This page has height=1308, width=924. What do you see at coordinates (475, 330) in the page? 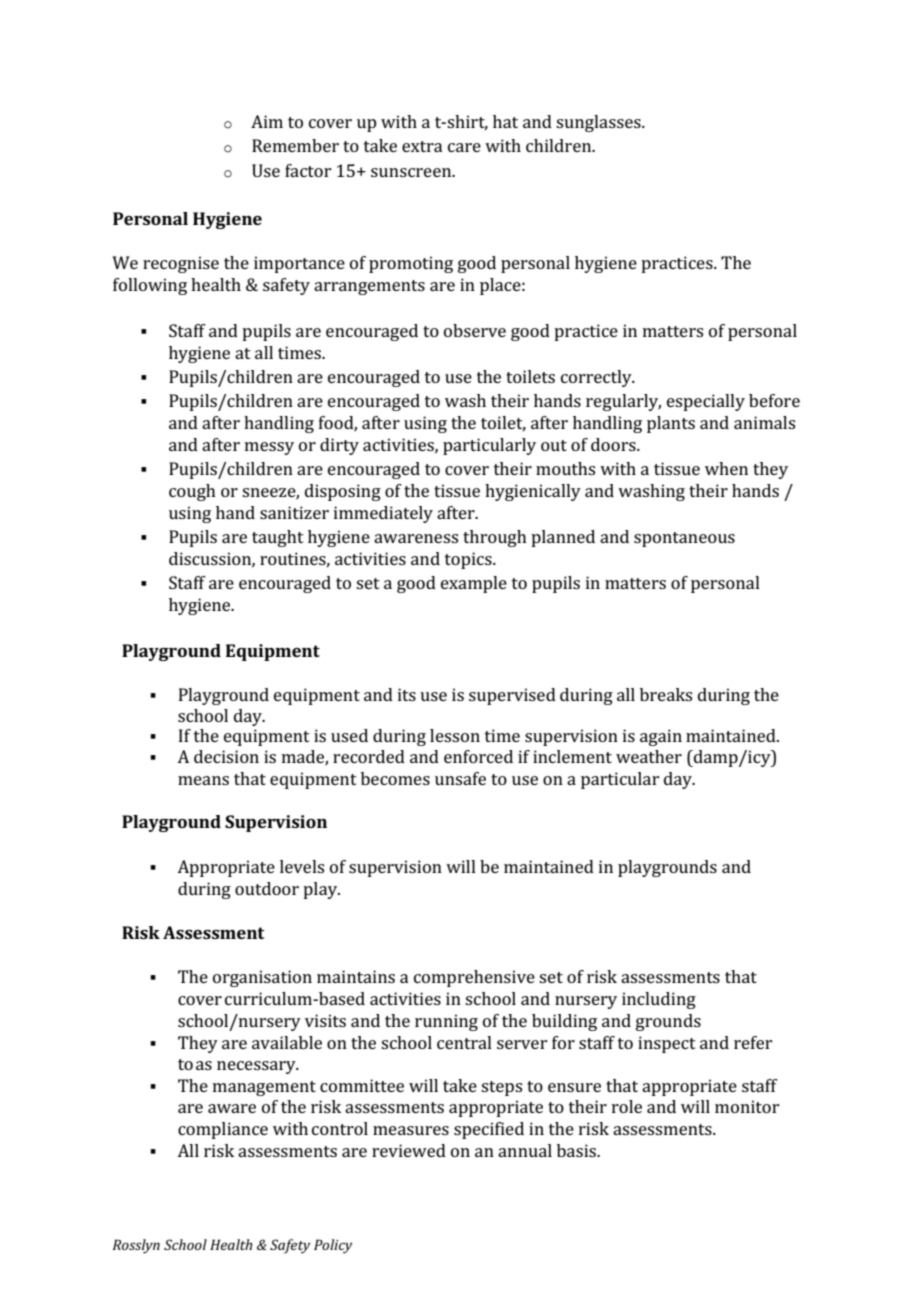
I see `observe` at bounding box center [475, 330].
